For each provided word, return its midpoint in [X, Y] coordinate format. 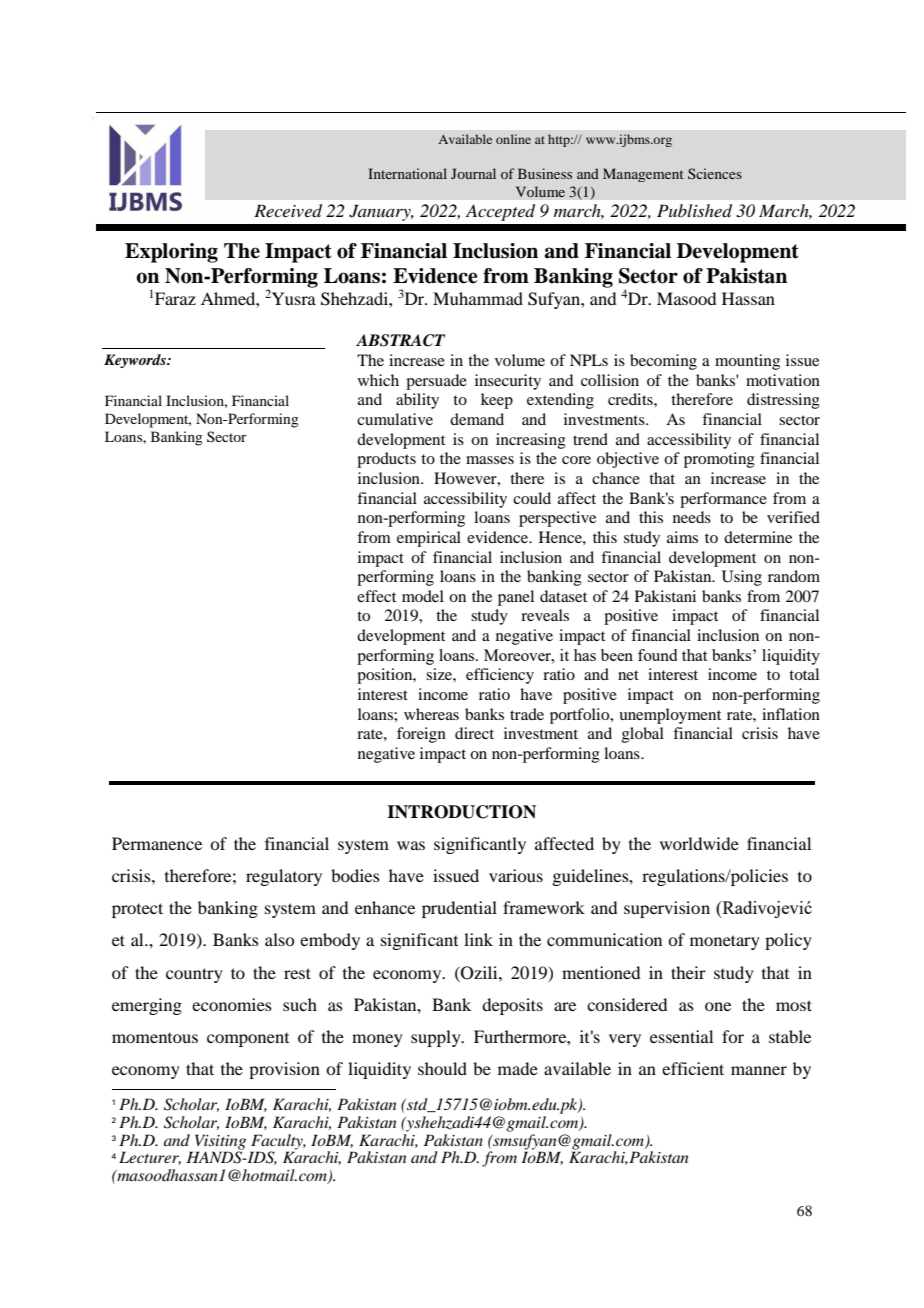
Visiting [220, 1143]
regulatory [284, 877]
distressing [783, 401]
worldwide [699, 843]
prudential [459, 909]
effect [376, 596]
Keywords [136, 361]
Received [288, 211]
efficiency [500, 676]
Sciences [715, 173]
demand [477, 419]
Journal [473, 173]
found [657, 655]
